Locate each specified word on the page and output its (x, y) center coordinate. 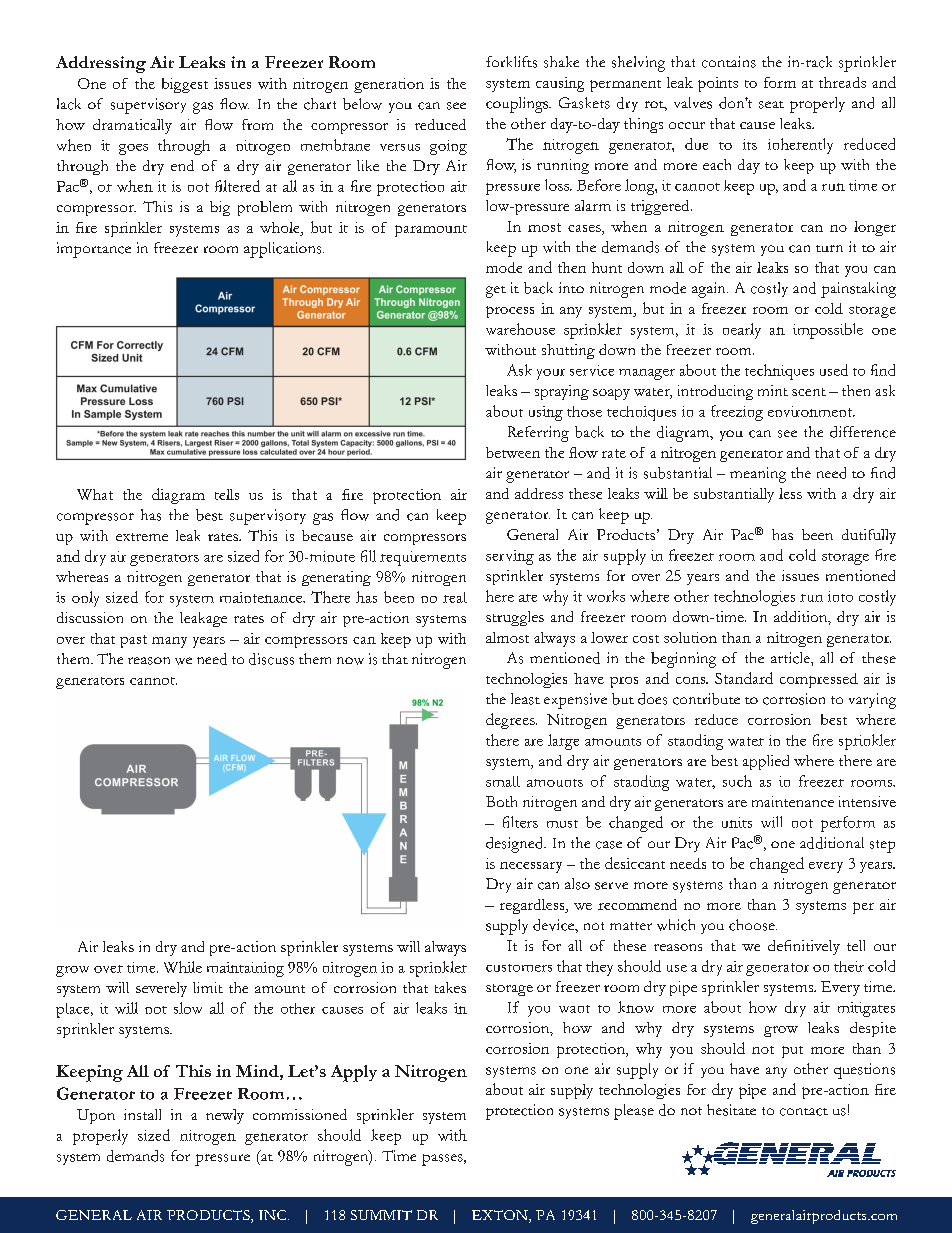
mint (773, 390)
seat (771, 105)
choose (753, 925)
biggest (185, 85)
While (183, 967)
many (169, 642)
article (791, 658)
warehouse (520, 329)
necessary (531, 867)
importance (94, 250)
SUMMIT (381, 1215)
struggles (515, 618)
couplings (518, 105)
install (142, 1114)
